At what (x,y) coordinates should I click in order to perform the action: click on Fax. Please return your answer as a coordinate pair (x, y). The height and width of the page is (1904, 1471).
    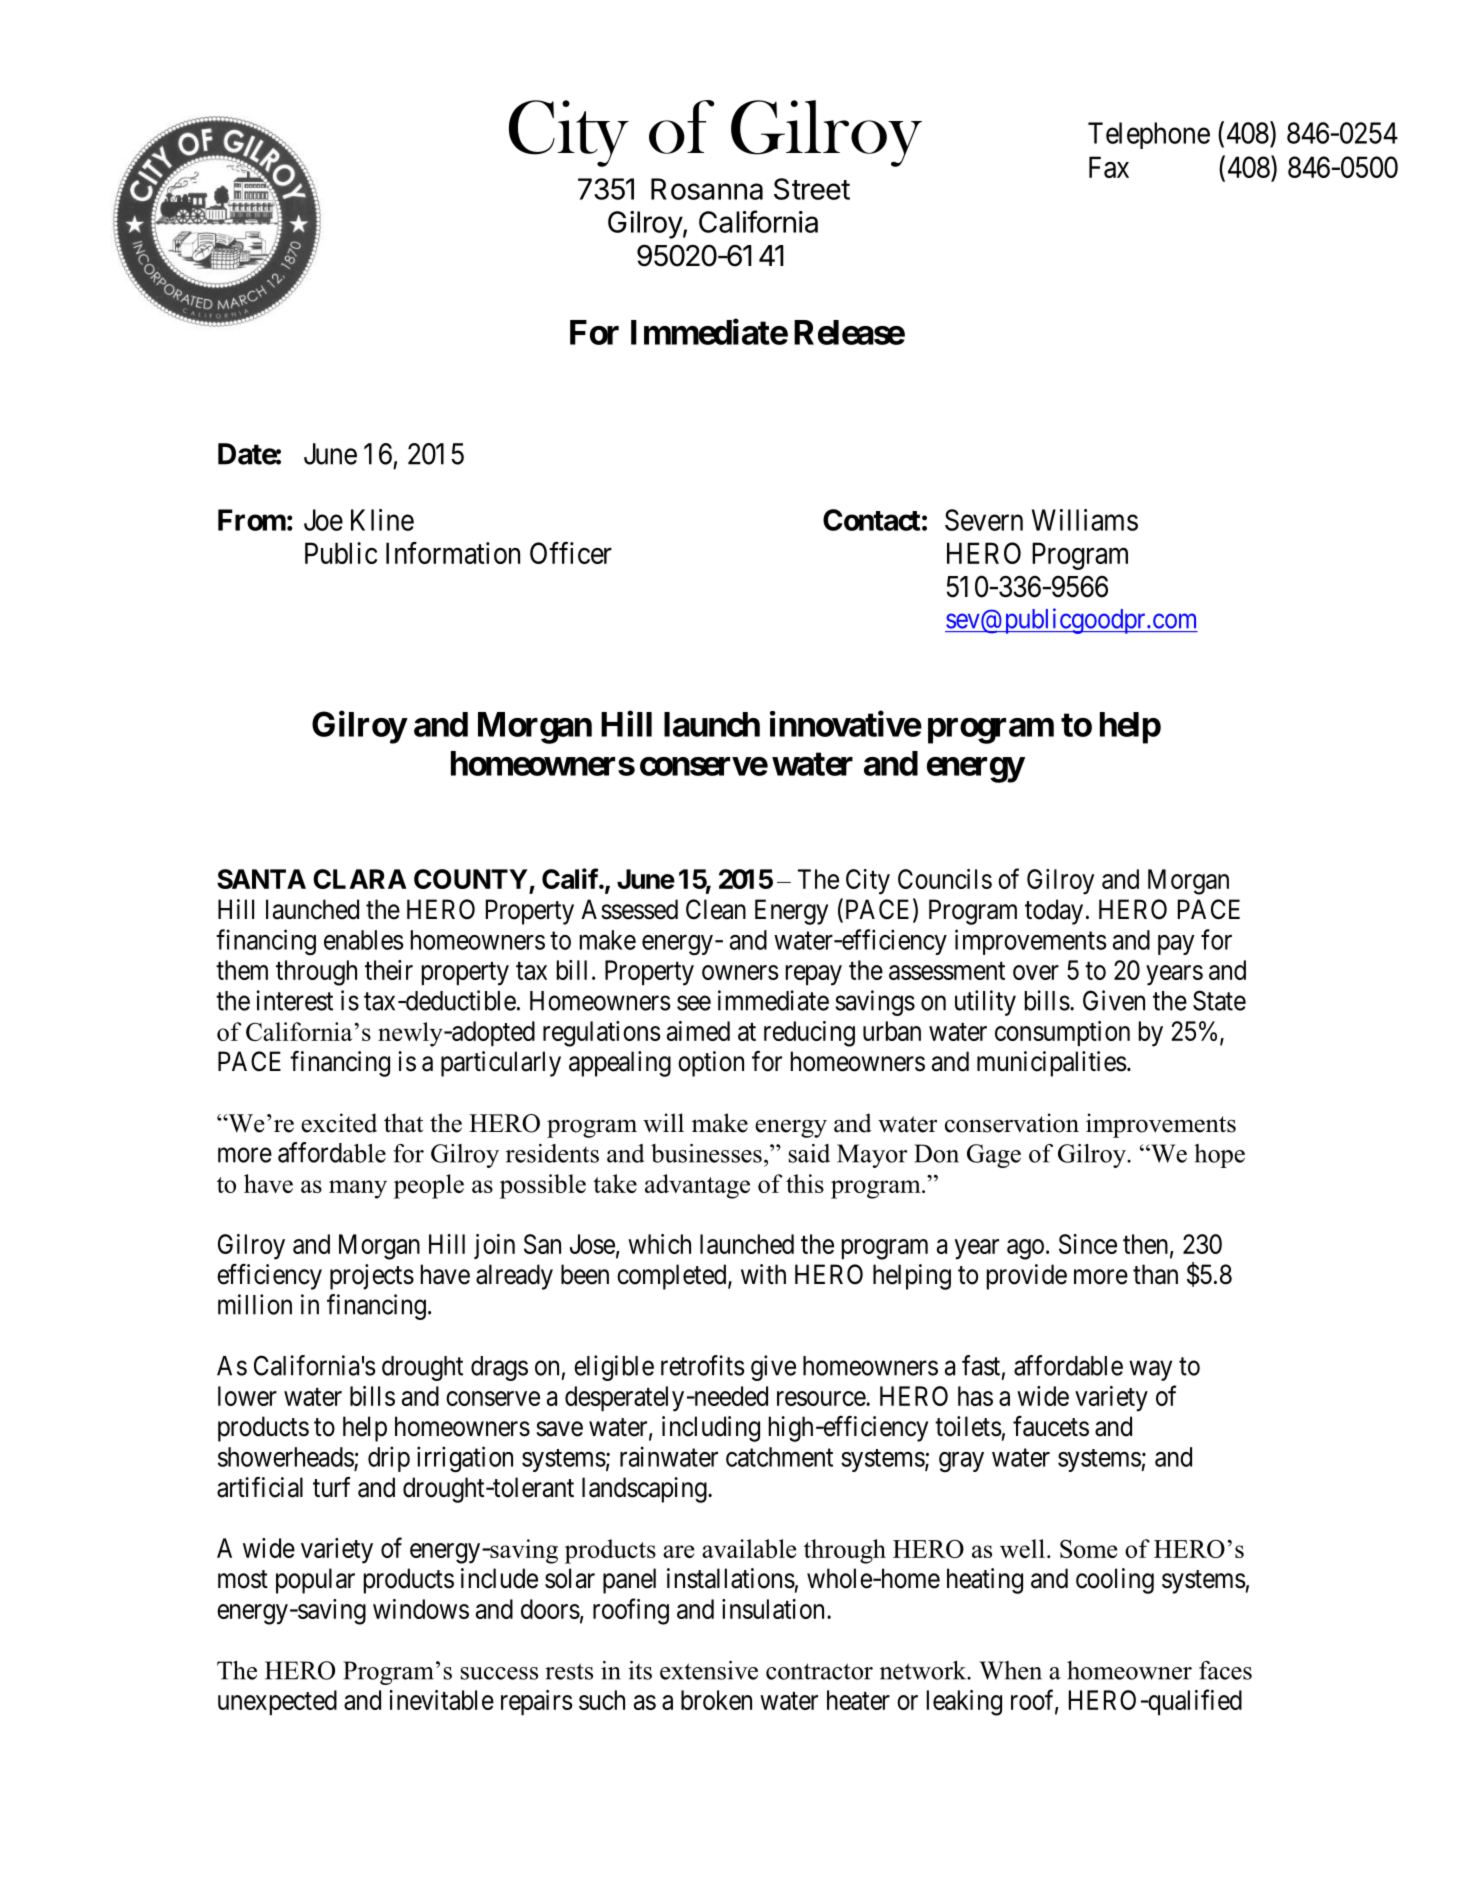
    Looking at the image, I should click on (1109, 167).
